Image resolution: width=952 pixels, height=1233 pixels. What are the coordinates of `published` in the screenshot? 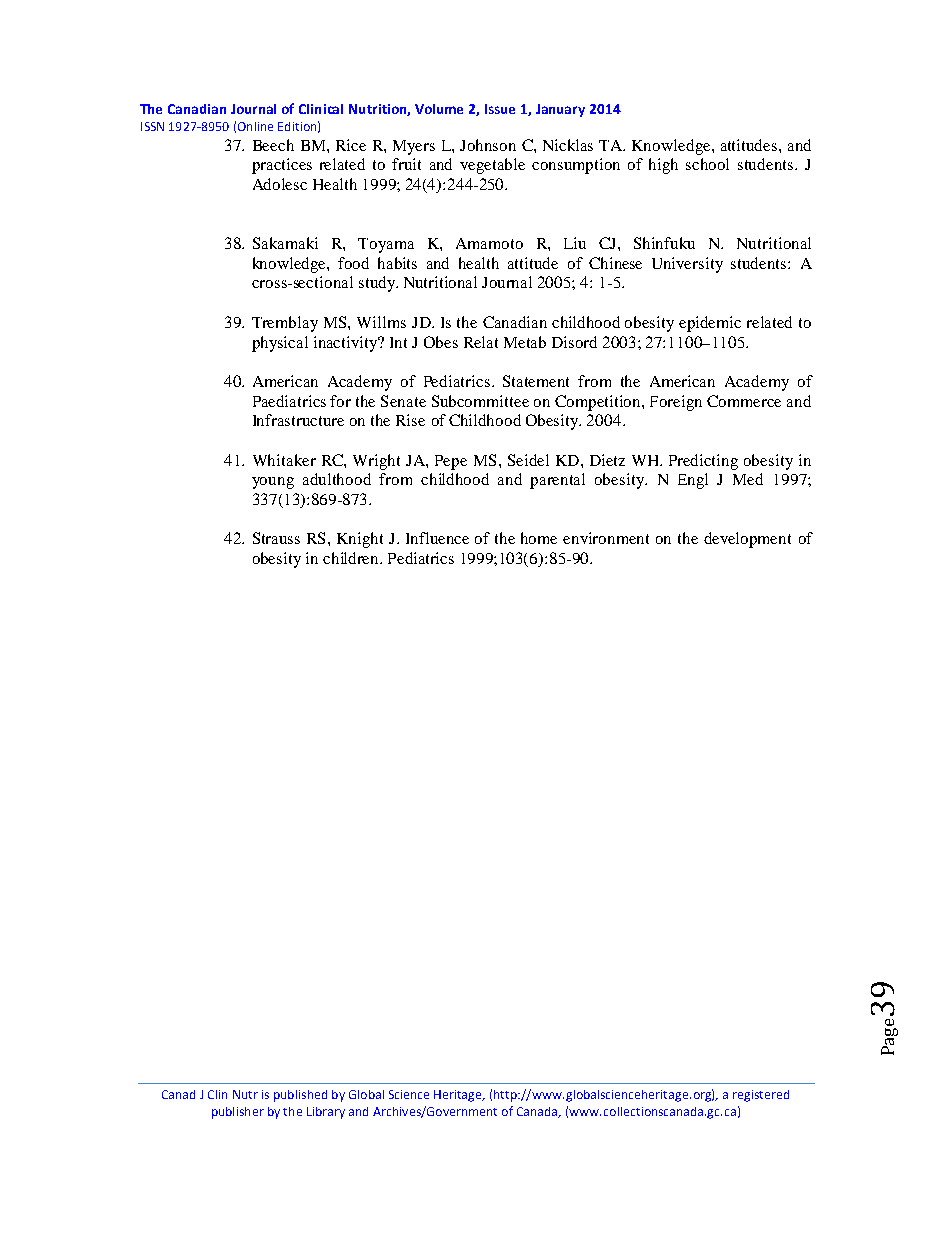 It's located at (300, 1096).
